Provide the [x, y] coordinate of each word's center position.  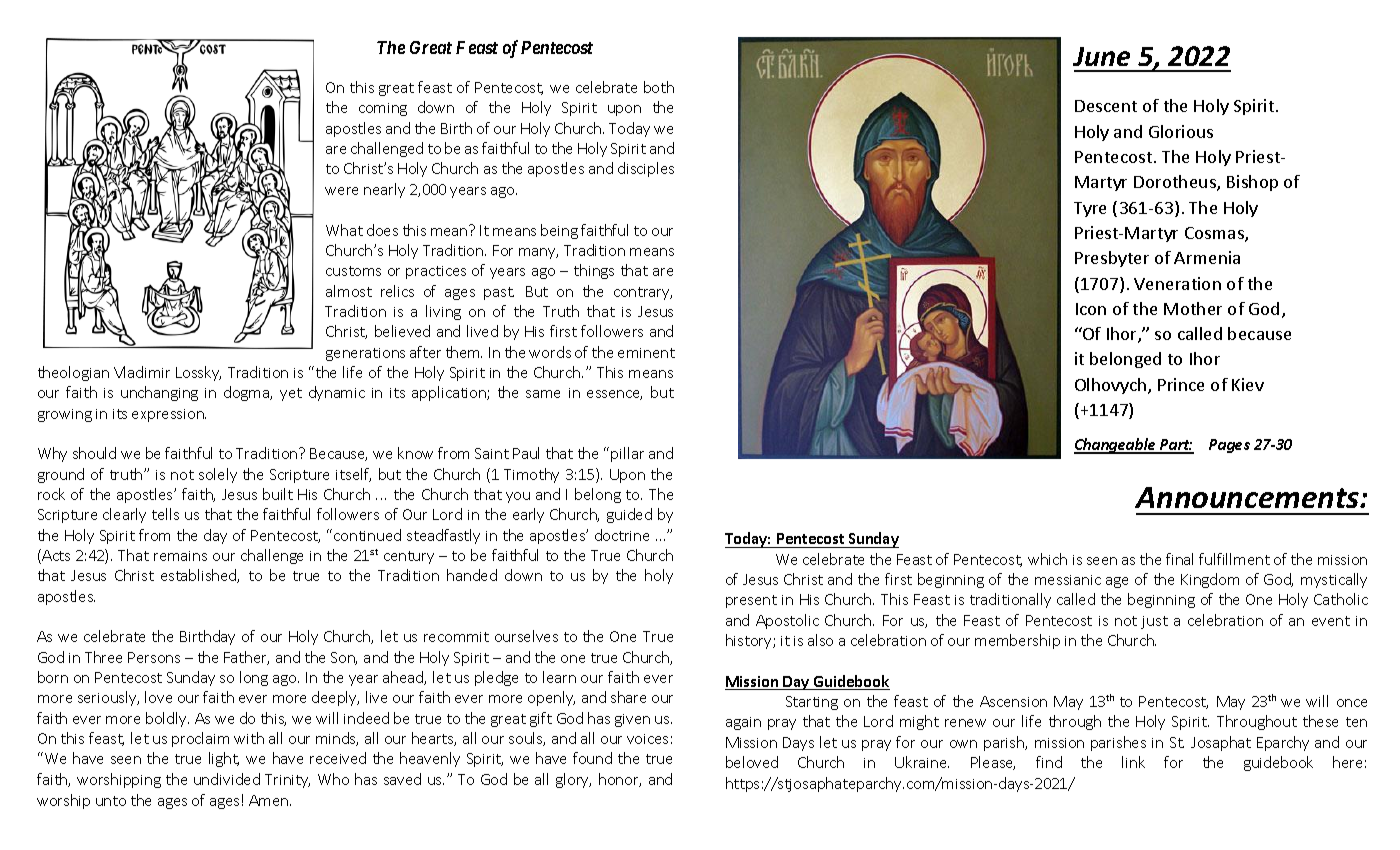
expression [169, 415]
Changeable [1116, 446]
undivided [227, 779]
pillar [627, 454]
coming [383, 109]
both [659, 87]
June [1101, 56]
